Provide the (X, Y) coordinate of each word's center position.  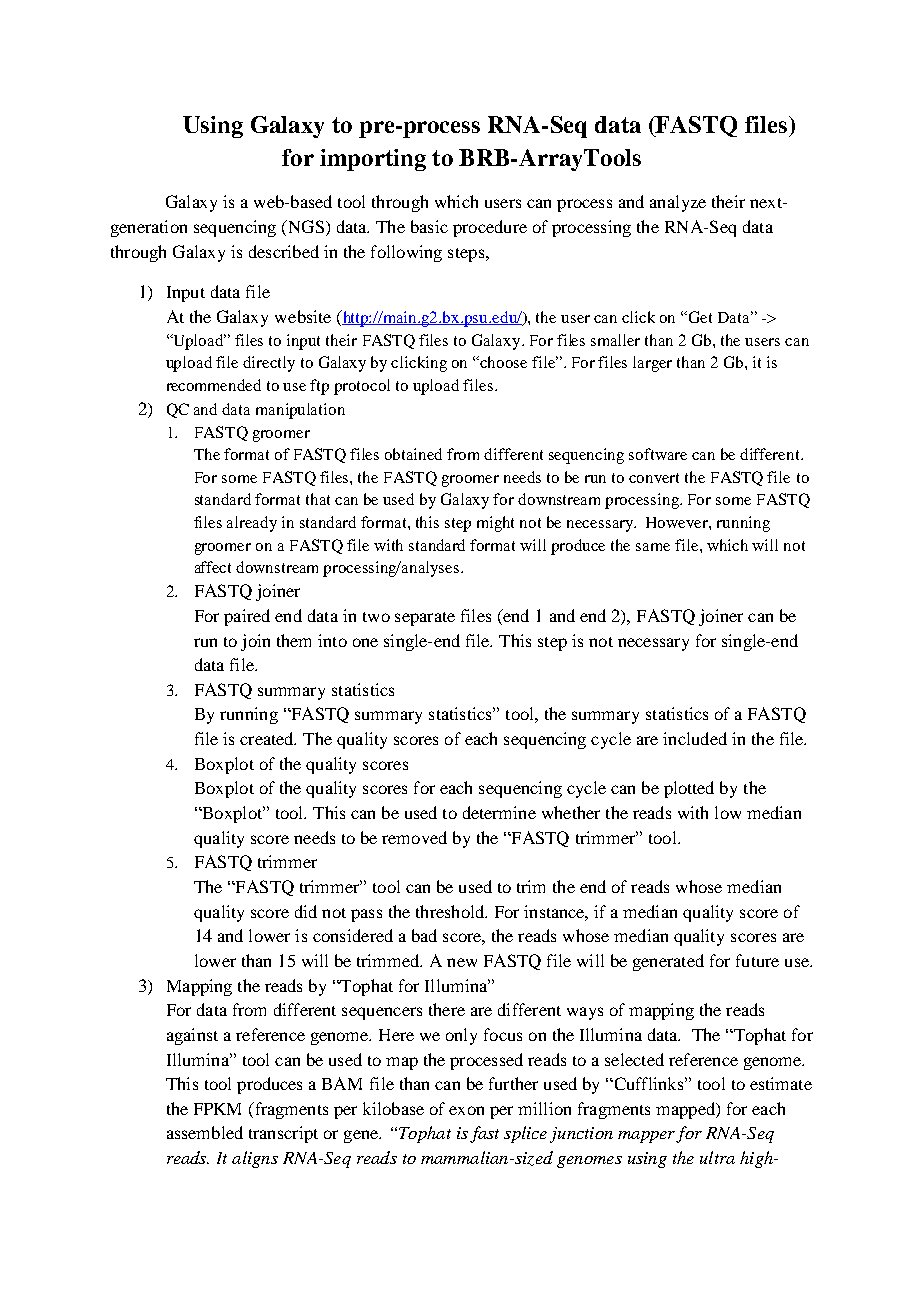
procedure (490, 228)
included (695, 738)
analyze (678, 203)
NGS (305, 226)
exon (466, 1110)
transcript (283, 1134)
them (294, 640)
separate (425, 619)
